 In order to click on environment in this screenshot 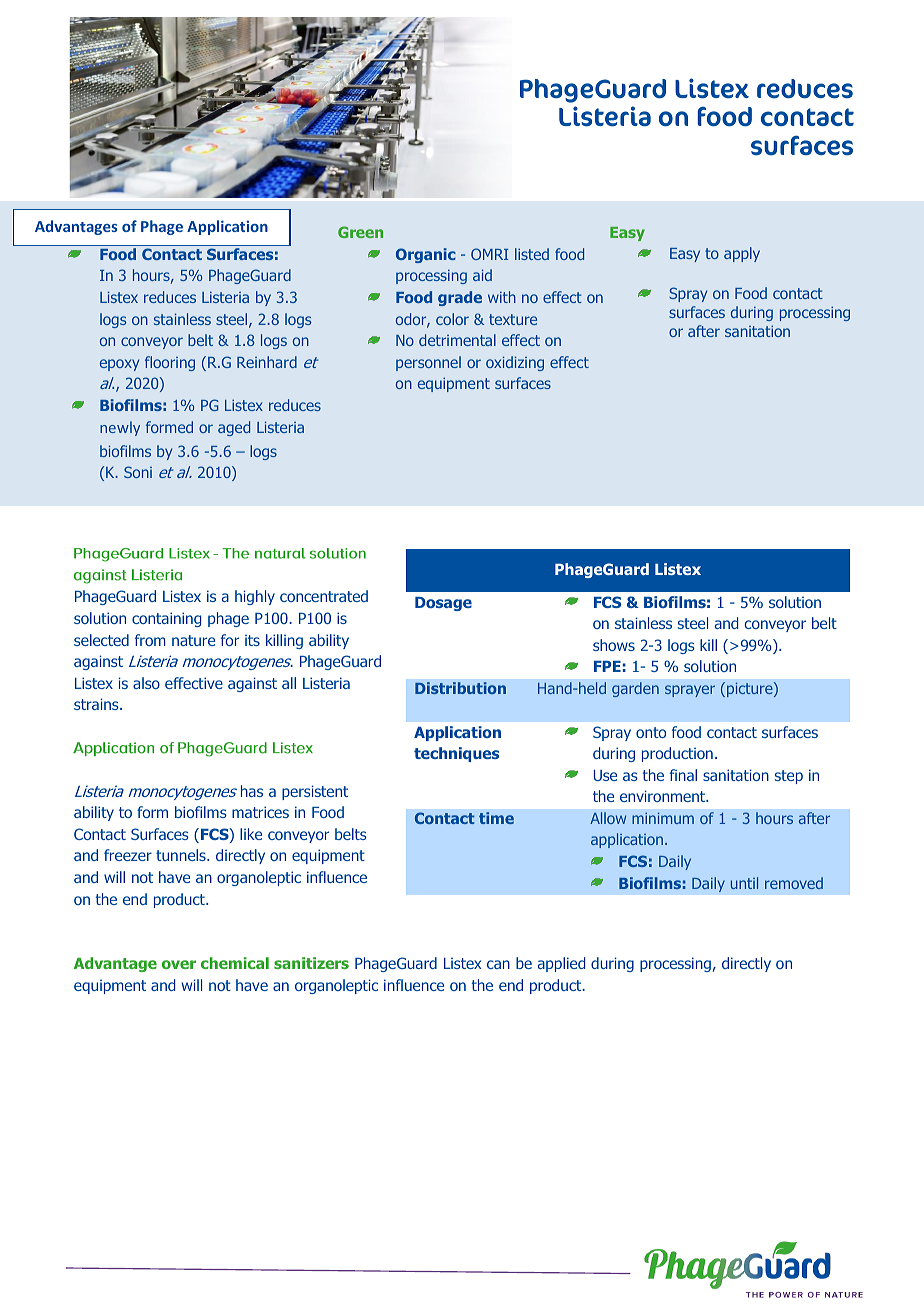, I will do `click(664, 796)`.
